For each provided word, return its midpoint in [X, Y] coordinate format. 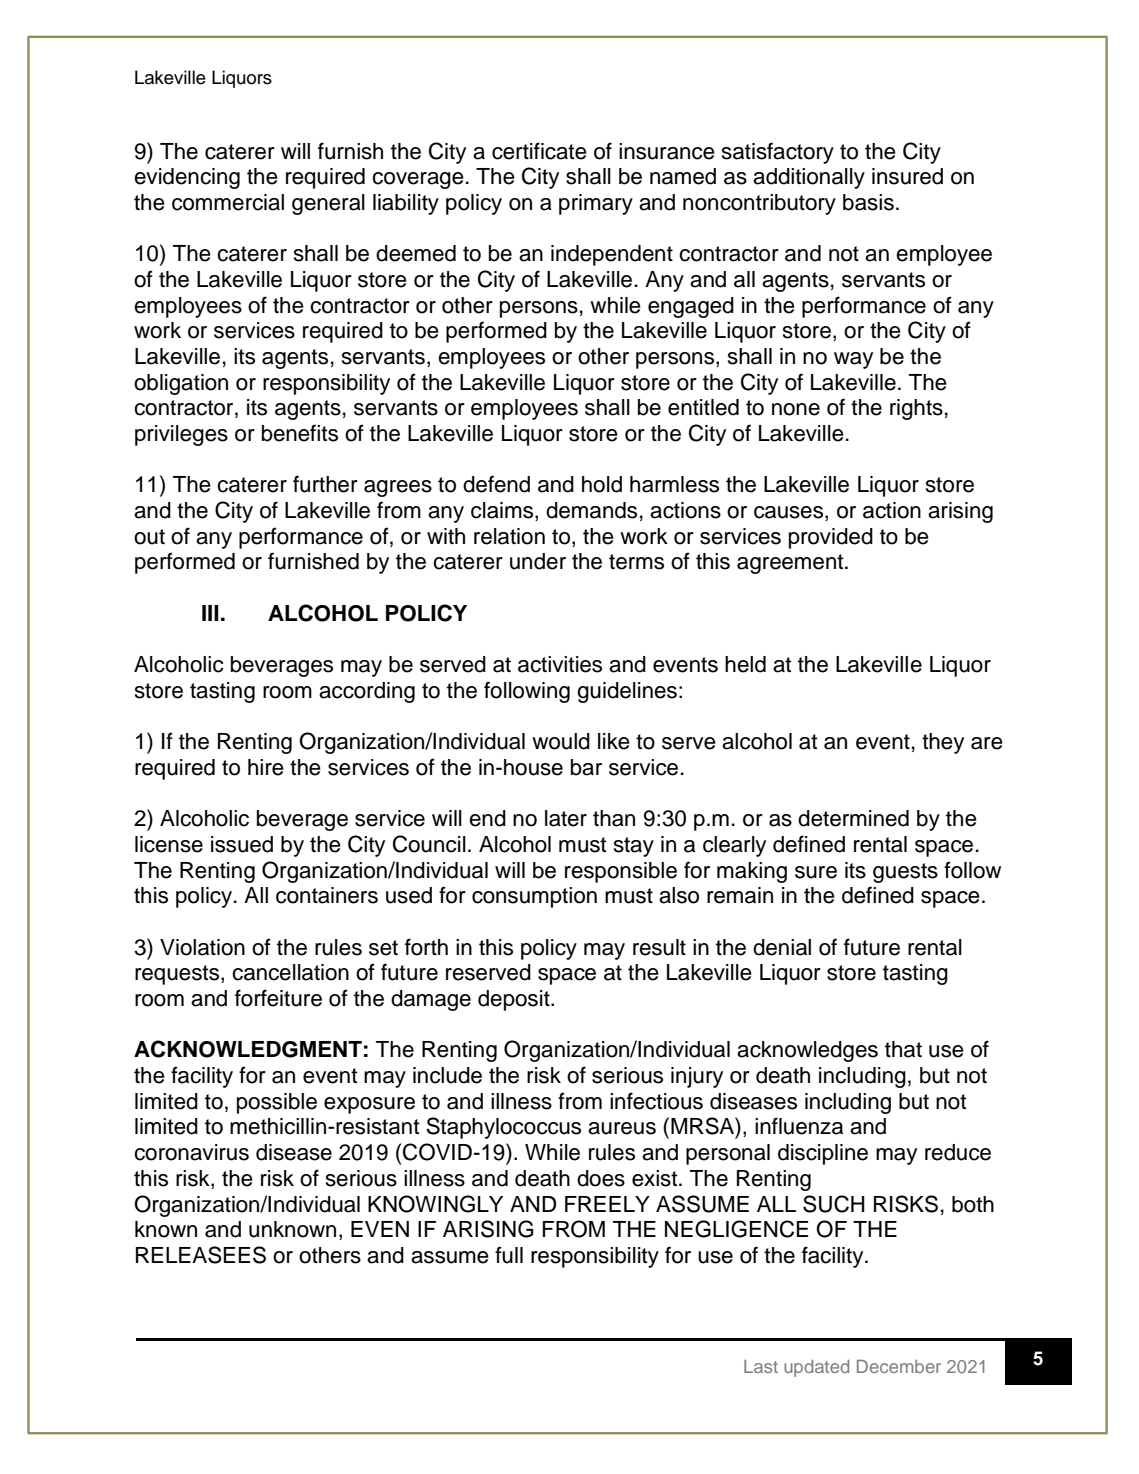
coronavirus [191, 1152]
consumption [534, 897]
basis [868, 202]
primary [596, 204]
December [899, 1366]
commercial [228, 202]
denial [782, 947]
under [538, 561]
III [210, 613]
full [509, 1255]
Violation [202, 947]
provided [831, 538]
